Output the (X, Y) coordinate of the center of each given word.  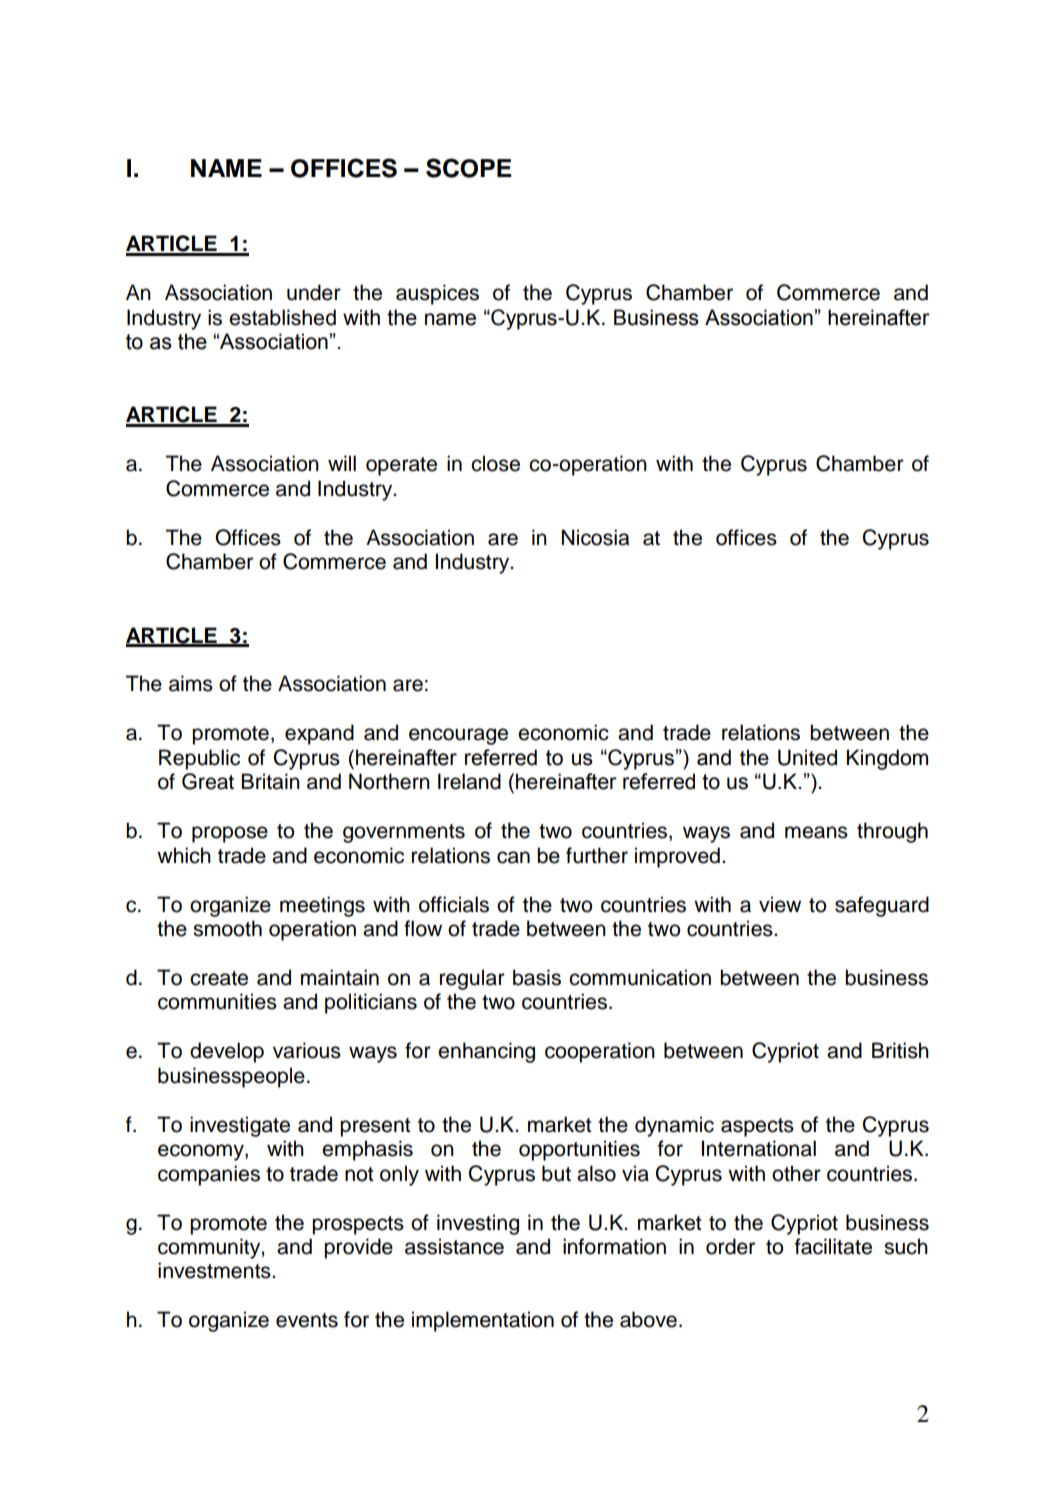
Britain (270, 781)
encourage (458, 736)
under (314, 292)
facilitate (833, 1246)
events (307, 1320)
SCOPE (469, 168)
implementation (483, 1321)
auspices (437, 294)
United (807, 757)
